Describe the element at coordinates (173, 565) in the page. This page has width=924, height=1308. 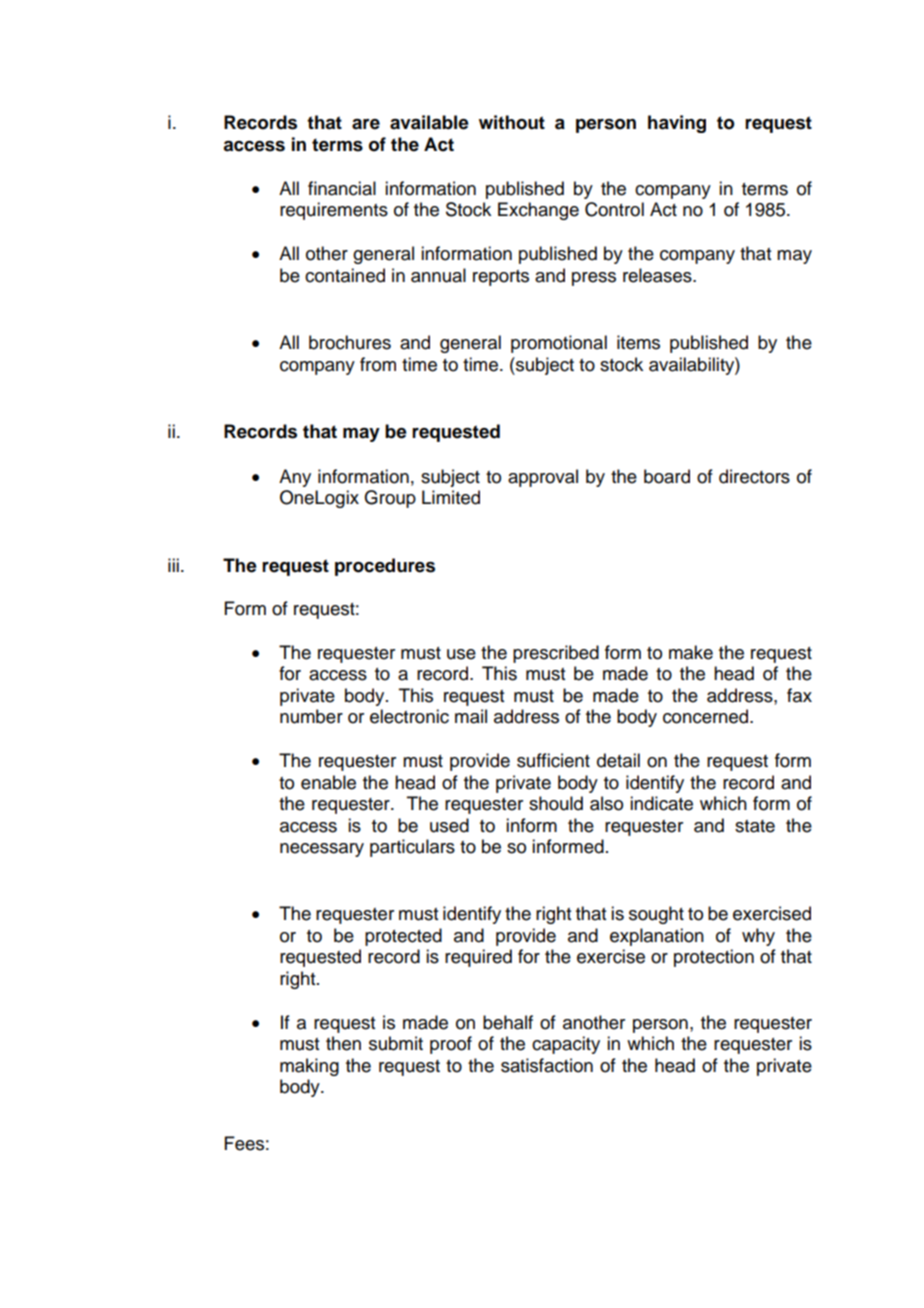
I see `iii` at that location.
